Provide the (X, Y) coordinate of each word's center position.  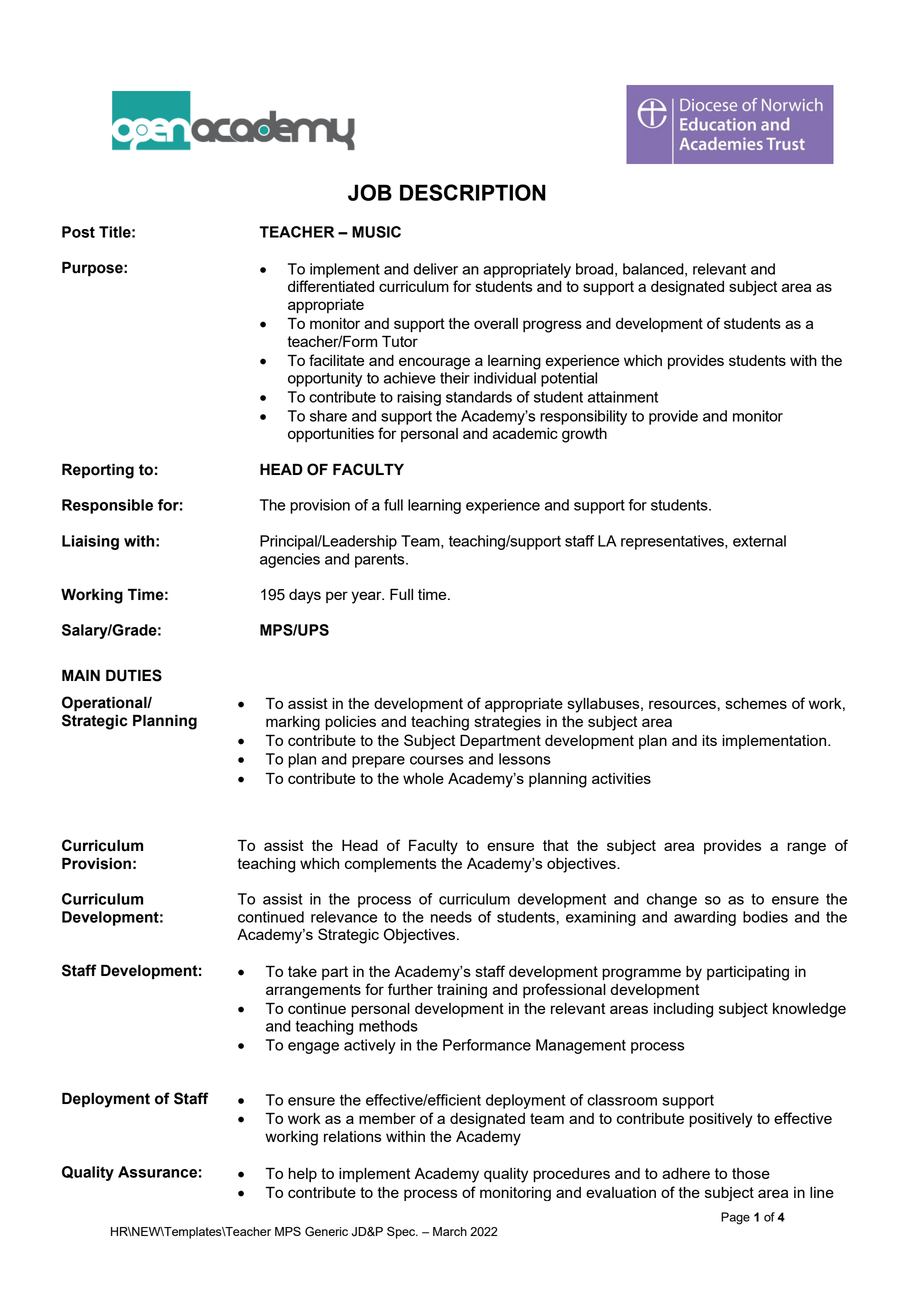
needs (451, 917)
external (759, 541)
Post (78, 232)
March (450, 1231)
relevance (344, 917)
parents (381, 561)
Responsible (107, 506)
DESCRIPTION (473, 192)
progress (552, 326)
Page (735, 1218)
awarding (705, 918)
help (302, 1175)
